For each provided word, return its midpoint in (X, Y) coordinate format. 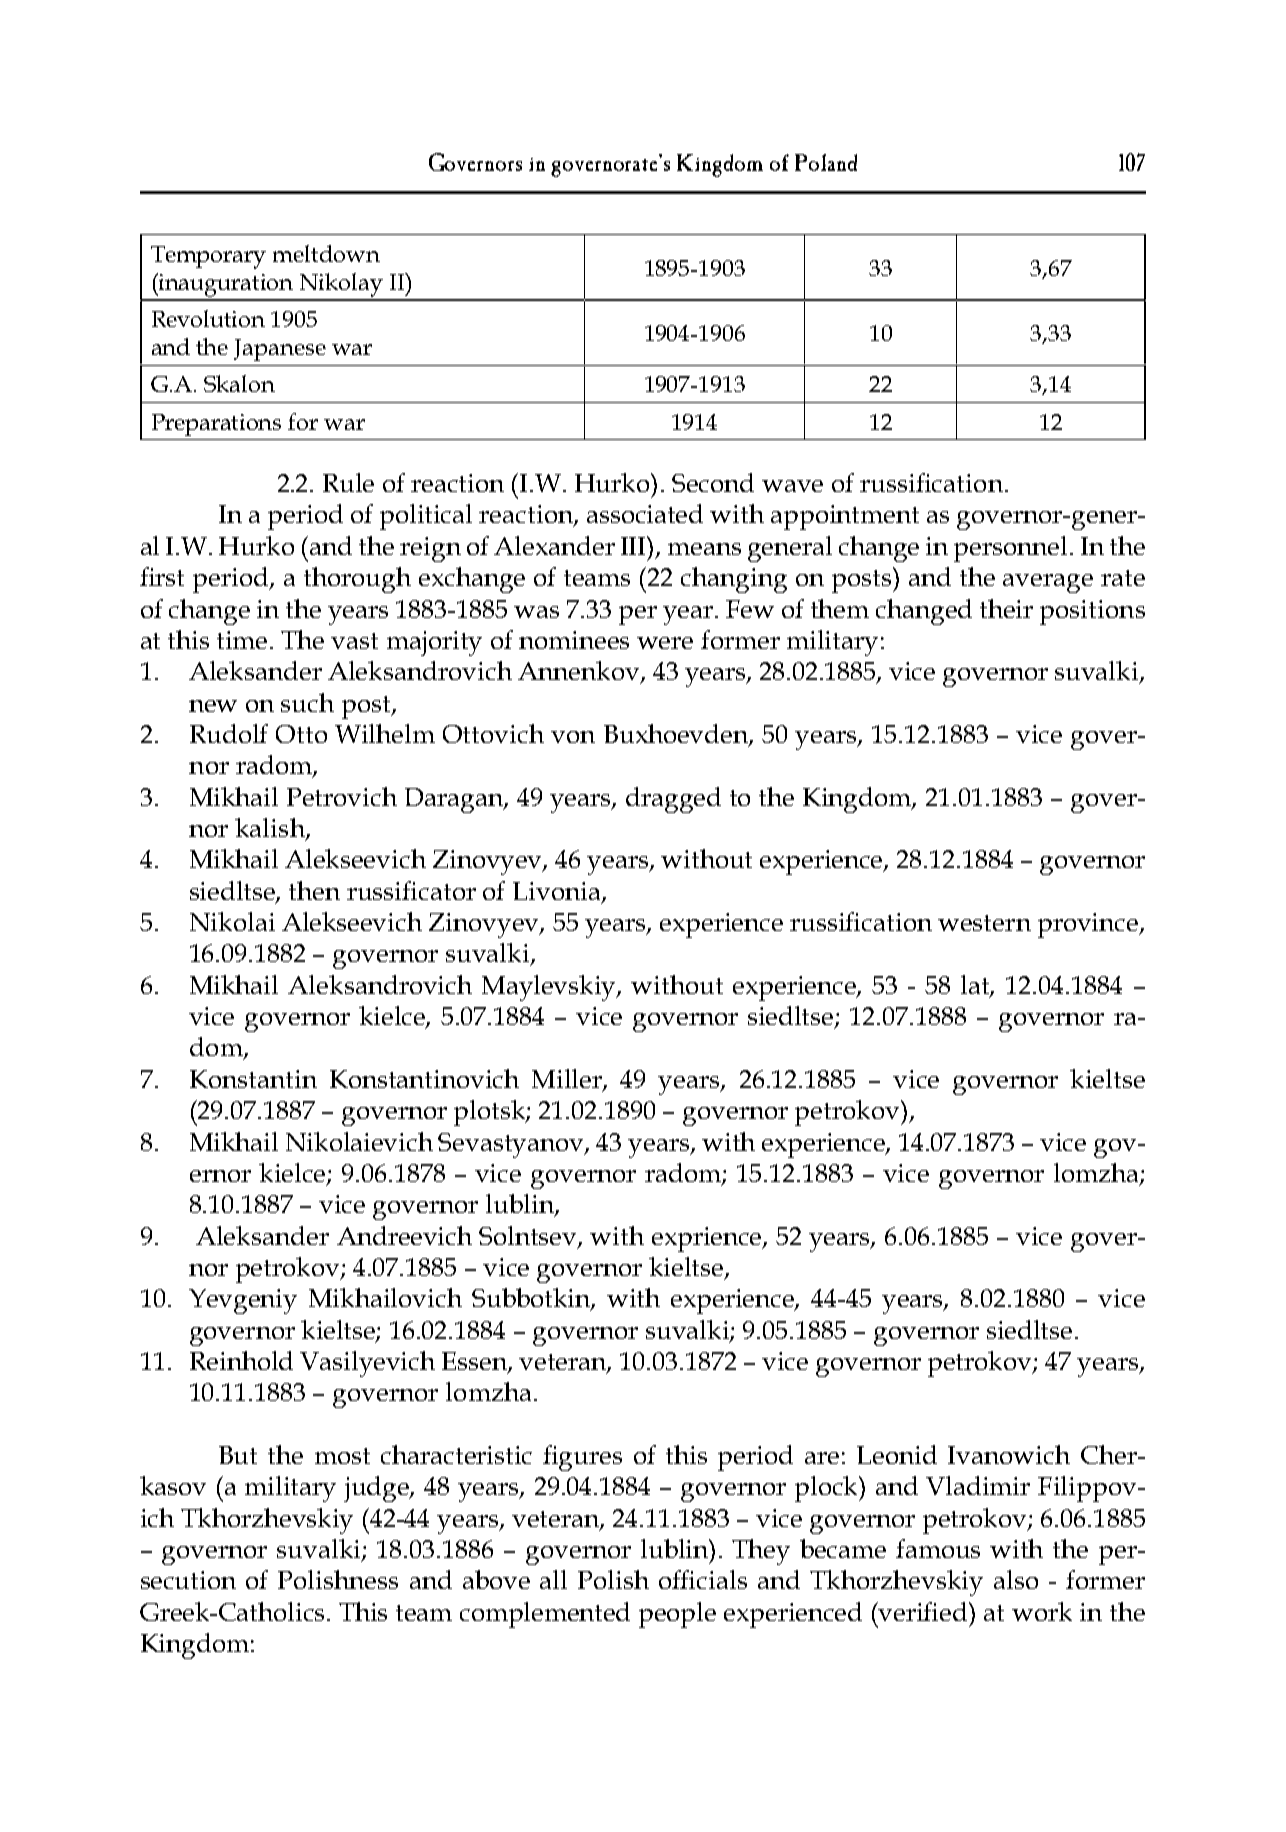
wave (792, 486)
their (1006, 608)
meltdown (326, 253)
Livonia (558, 892)
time (244, 640)
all (553, 1579)
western (984, 923)
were (665, 643)
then (314, 890)
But (238, 1455)
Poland (826, 162)
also (1016, 1579)
